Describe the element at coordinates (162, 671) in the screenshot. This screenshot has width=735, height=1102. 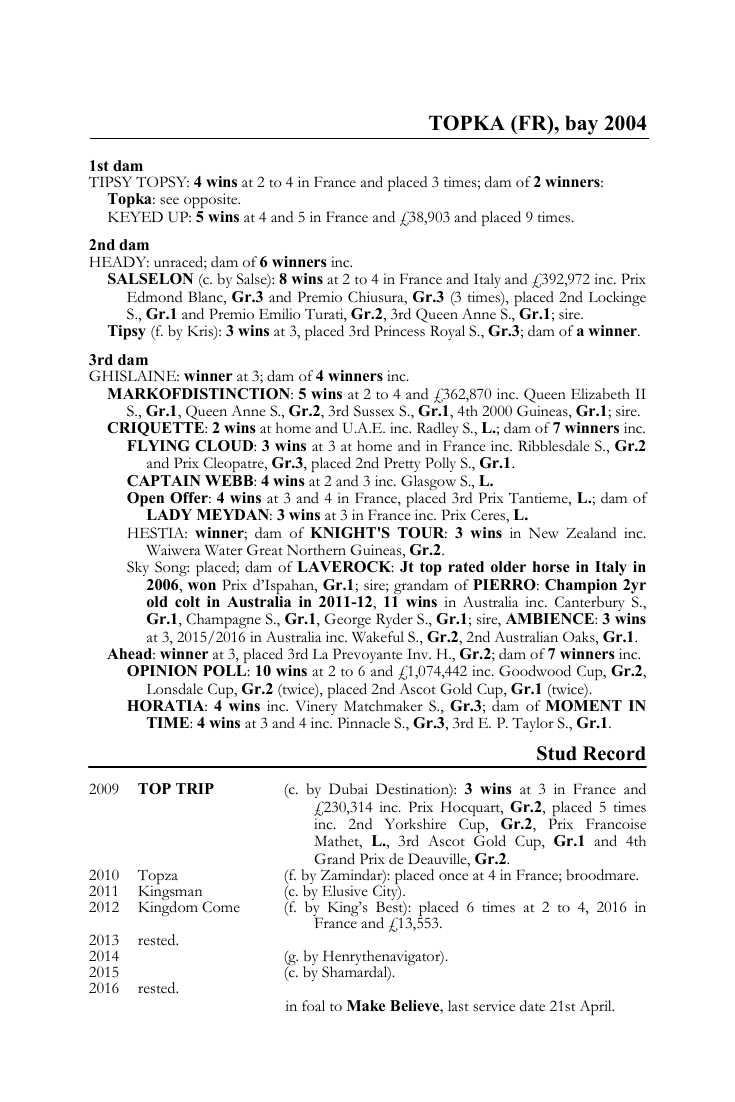
I see `OPINION` at that location.
